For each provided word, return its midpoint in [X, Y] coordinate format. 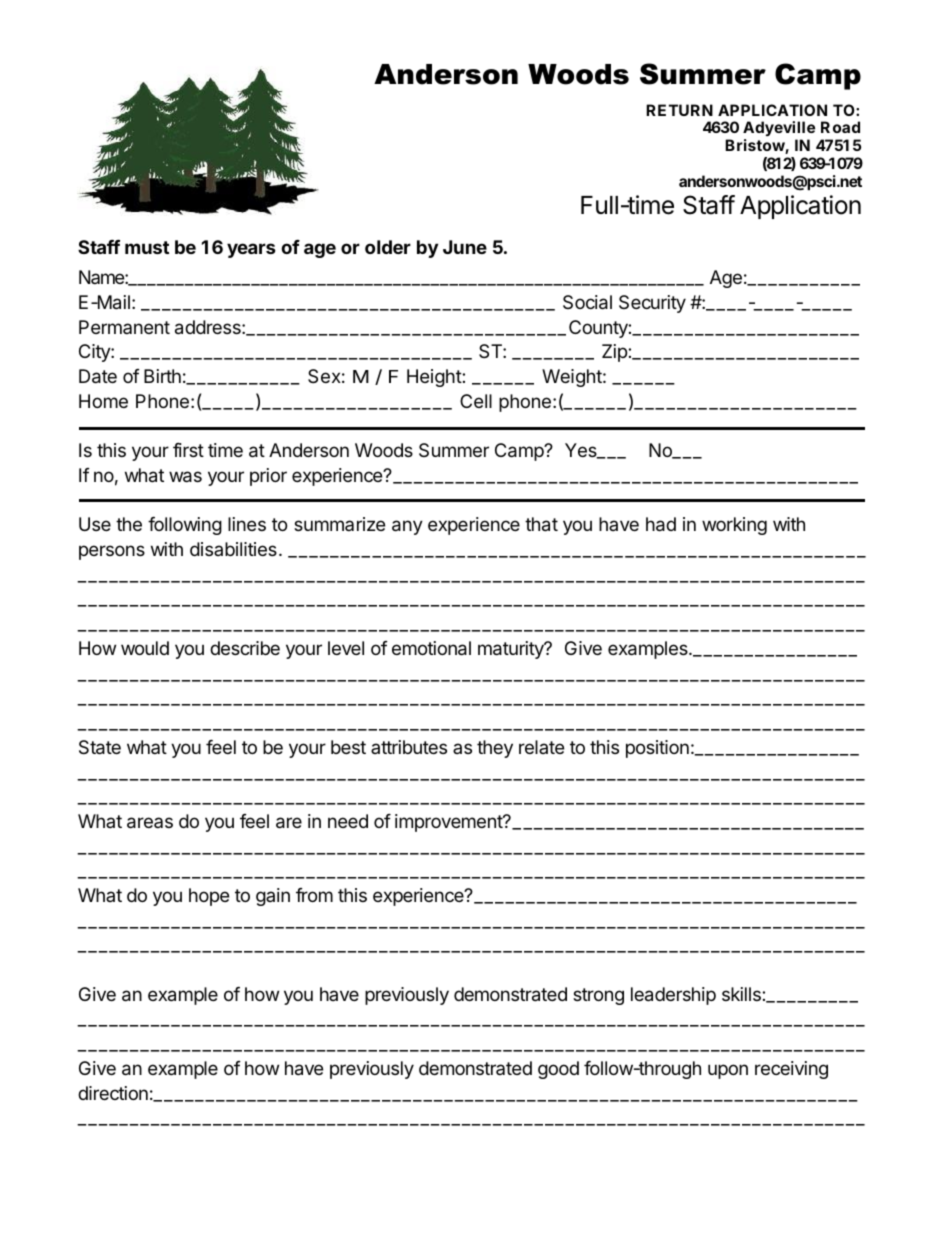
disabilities [233, 549]
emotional [431, 648]
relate [541, 747]
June [465, 247]
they [495, 749]
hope [209, 897]
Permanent [124, 327]
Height [435, 378]
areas [150, 823]
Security [652, 304]
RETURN [679, 110]
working [734, 526]
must [147, 247]
